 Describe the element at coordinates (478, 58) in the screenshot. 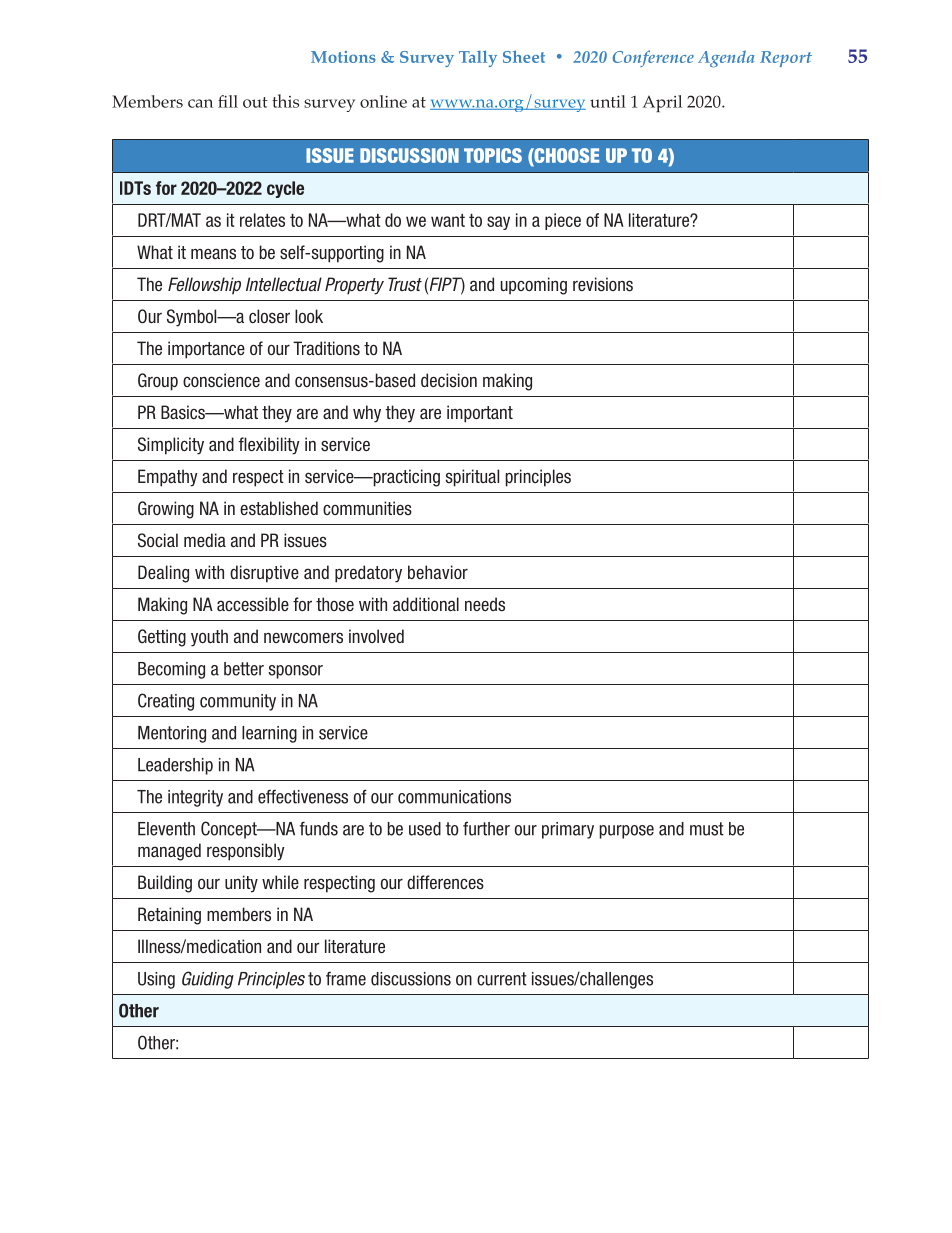

I see `Tally` at that location.
